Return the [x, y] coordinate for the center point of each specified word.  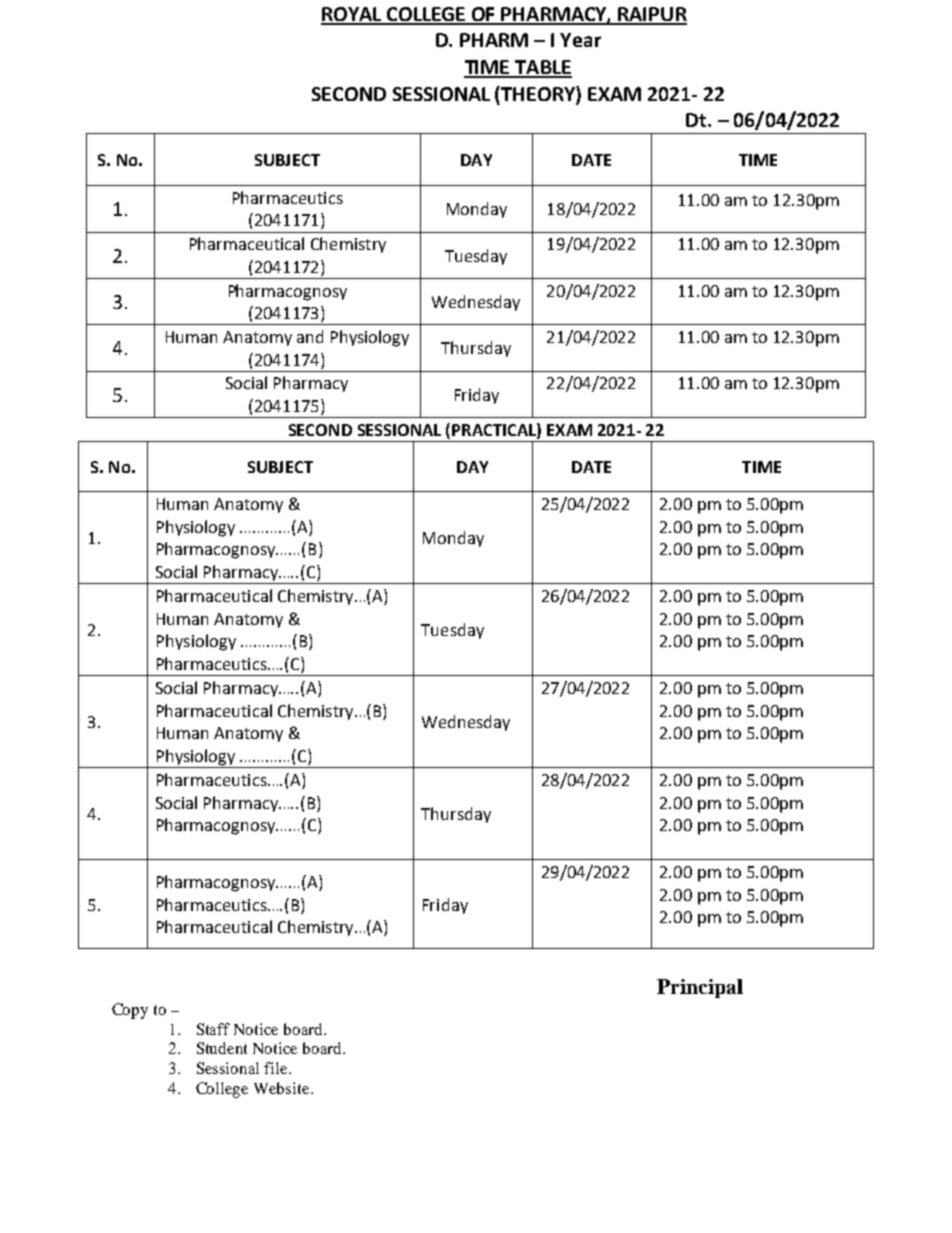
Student [222, 1048]
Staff [213, 1029]
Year [580, 40]
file [277, 1068]
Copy [130, 1011]
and [310, 336]
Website [283, 1088]
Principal [700, 988]
